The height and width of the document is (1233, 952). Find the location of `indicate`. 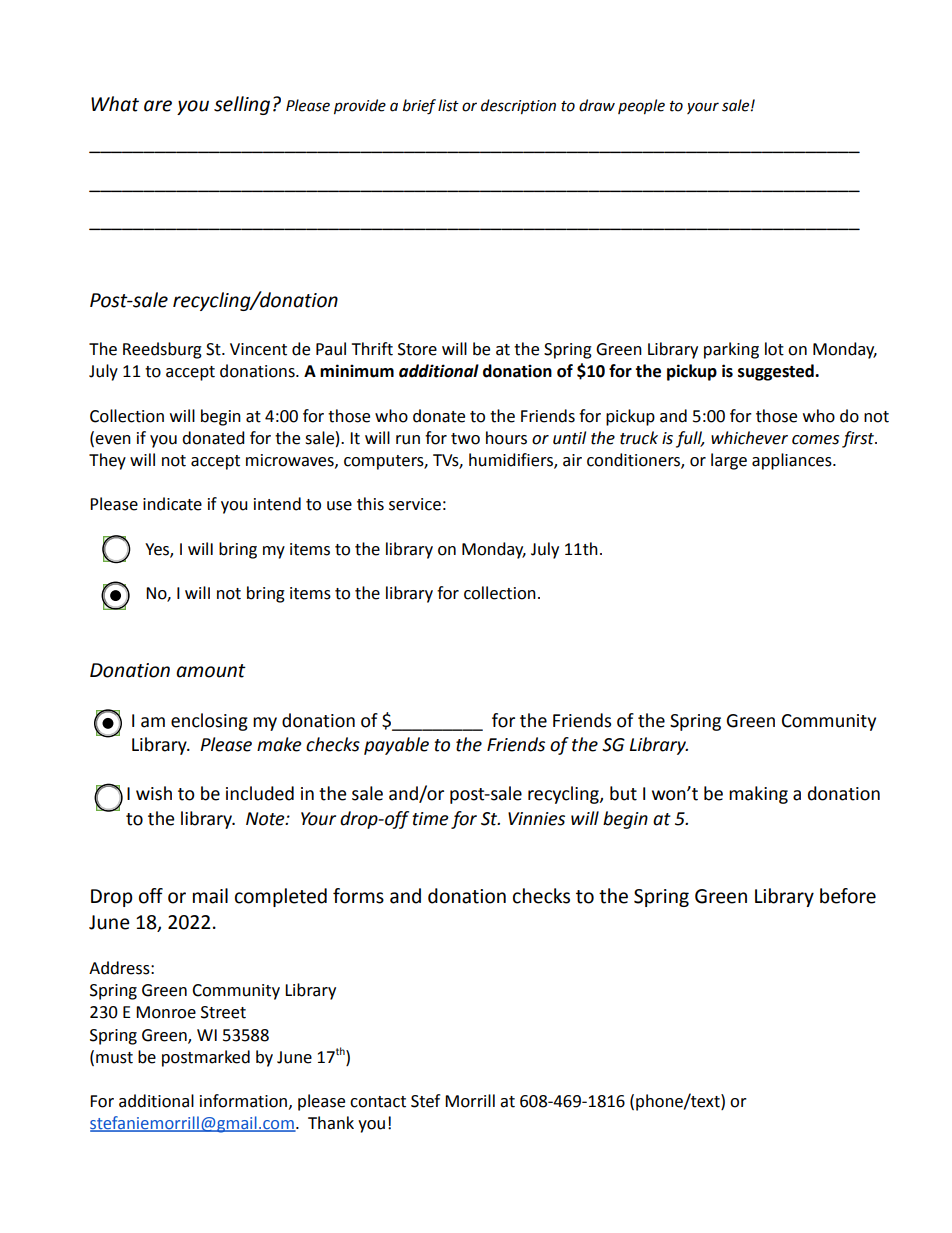

indicate is located at coordinates (172, 504).
